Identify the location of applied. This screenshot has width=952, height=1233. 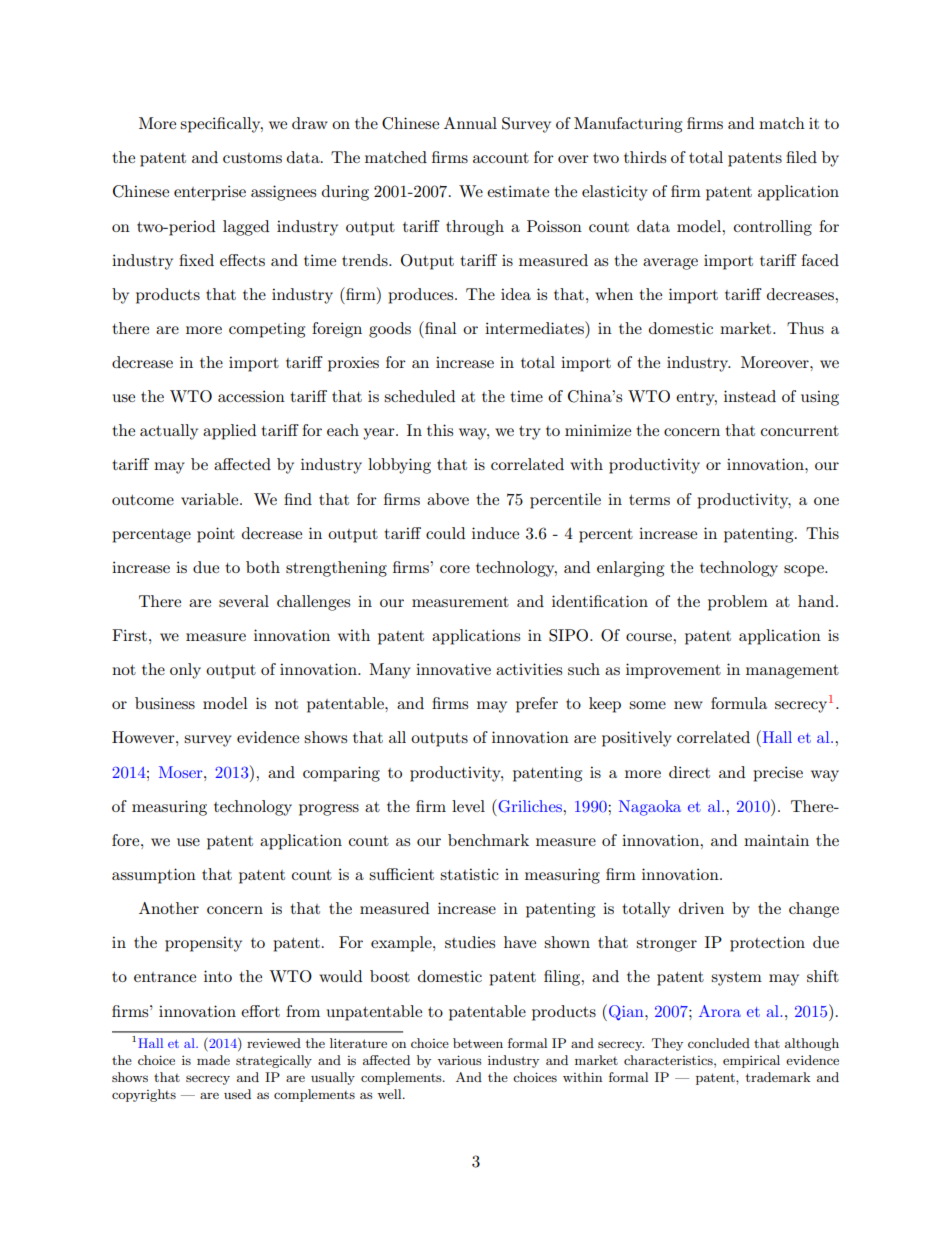
(229, 432).
